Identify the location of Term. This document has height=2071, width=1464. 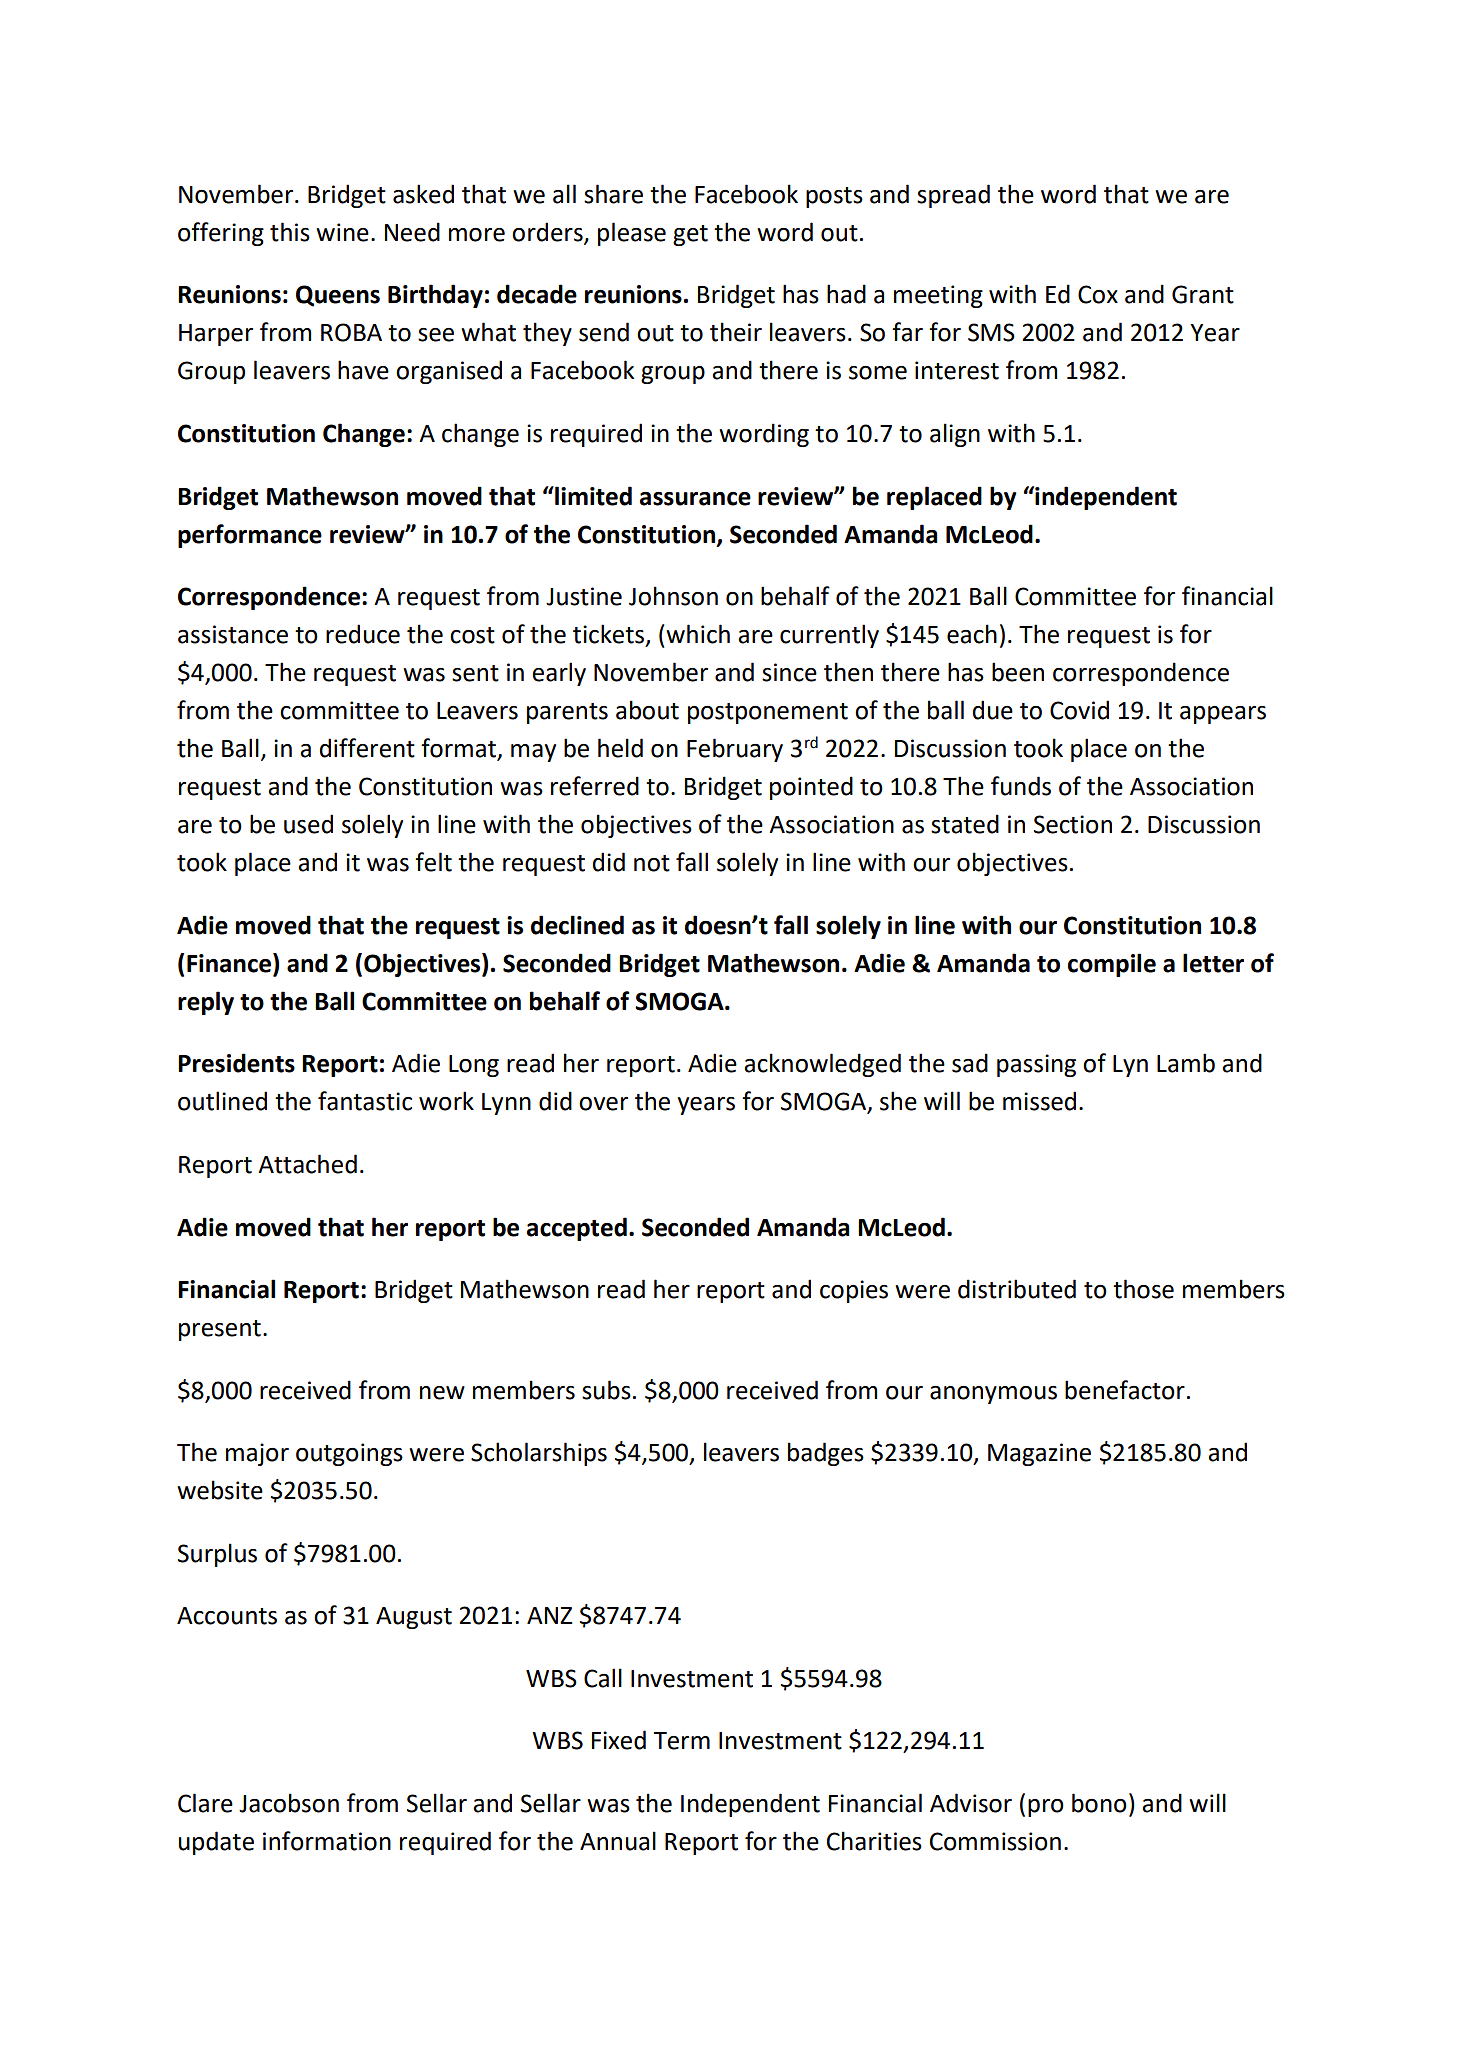
(682, 1741).
